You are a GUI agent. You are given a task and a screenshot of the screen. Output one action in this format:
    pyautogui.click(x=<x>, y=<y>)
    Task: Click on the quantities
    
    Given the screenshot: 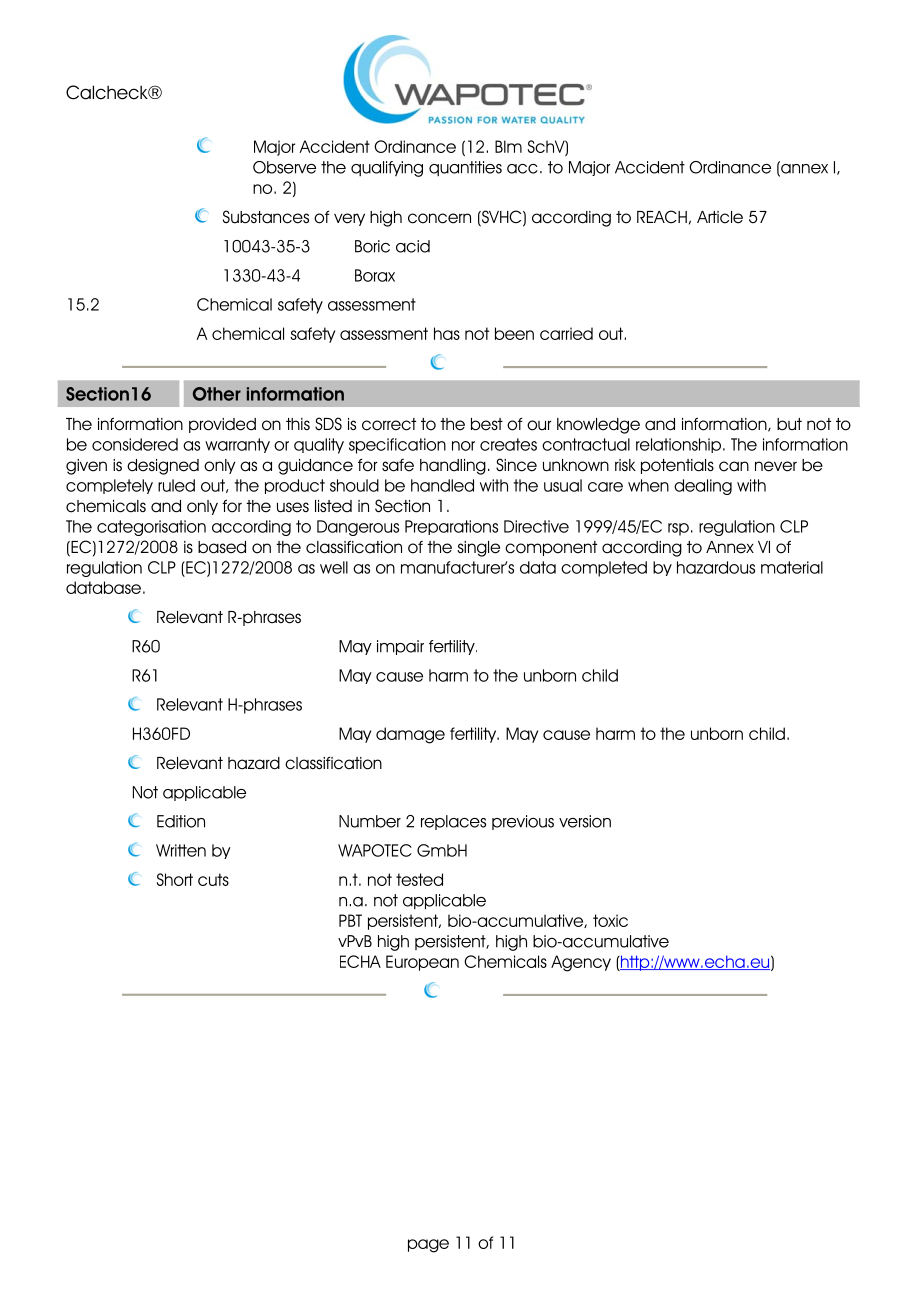 What is the action you would take?
    pyautogui.click(x=465, y=168)
